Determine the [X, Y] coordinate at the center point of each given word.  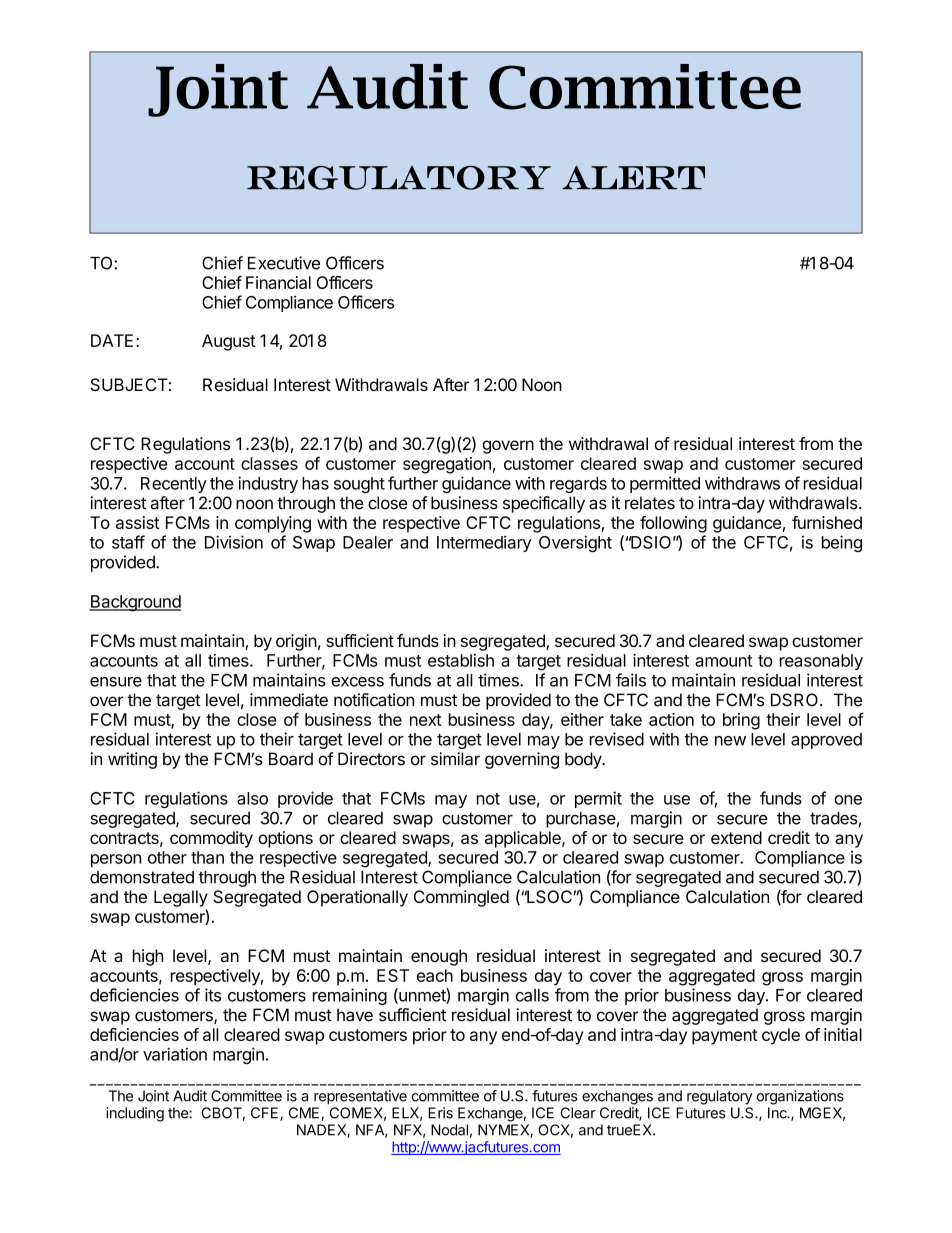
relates [650, 503]
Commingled [461, 898]
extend [736, 837]
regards [578, 485]
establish [461, 660]
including [135, 1114]
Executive [284, 263]
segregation [447, 465]
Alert [633, 177]
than [207, 857]
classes [269, 463]
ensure [116, 682]
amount [723, 661]
